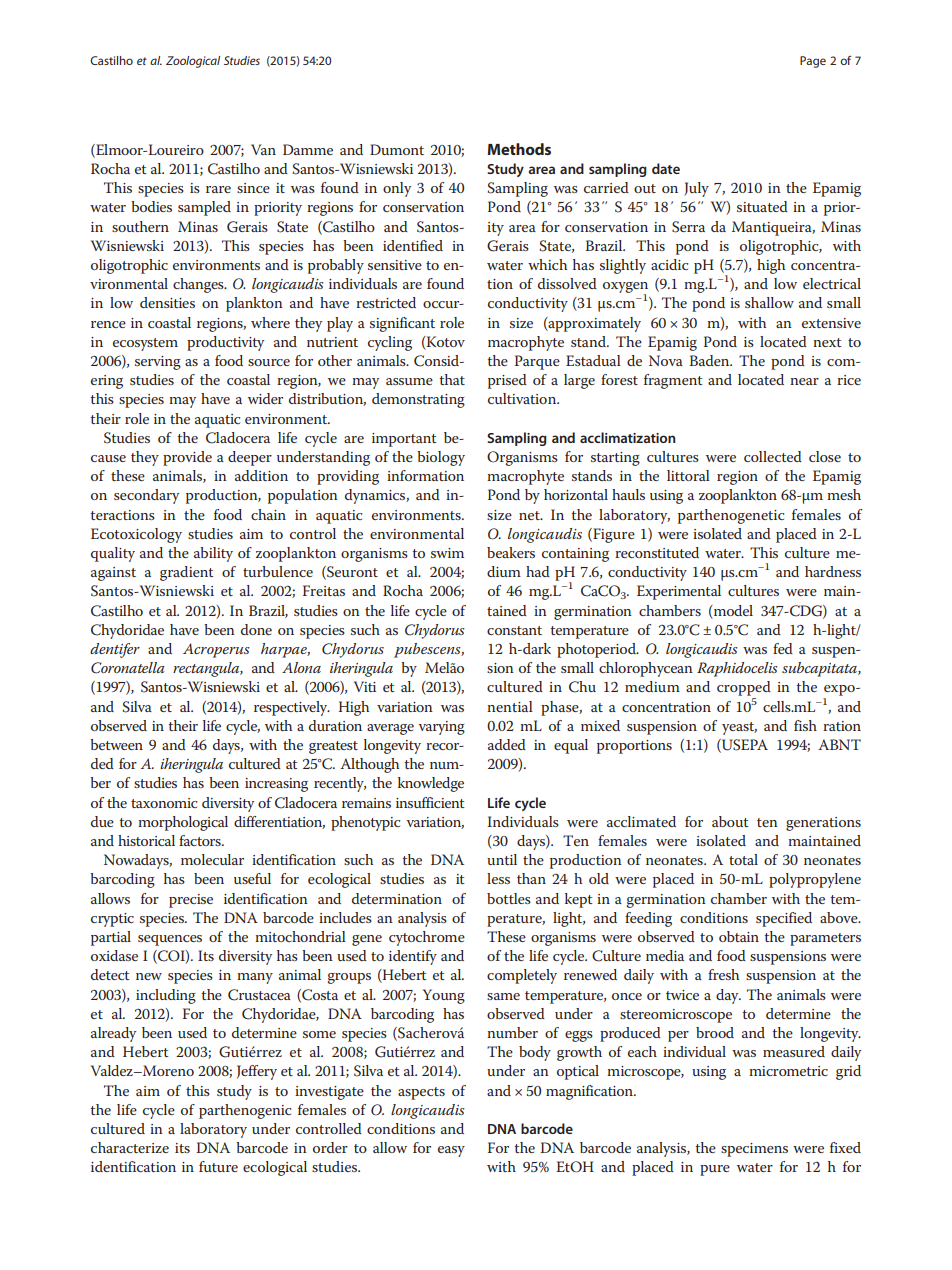 The height and width of the image is (1270, 952). I want to click on easy, so click(451, 1151).
